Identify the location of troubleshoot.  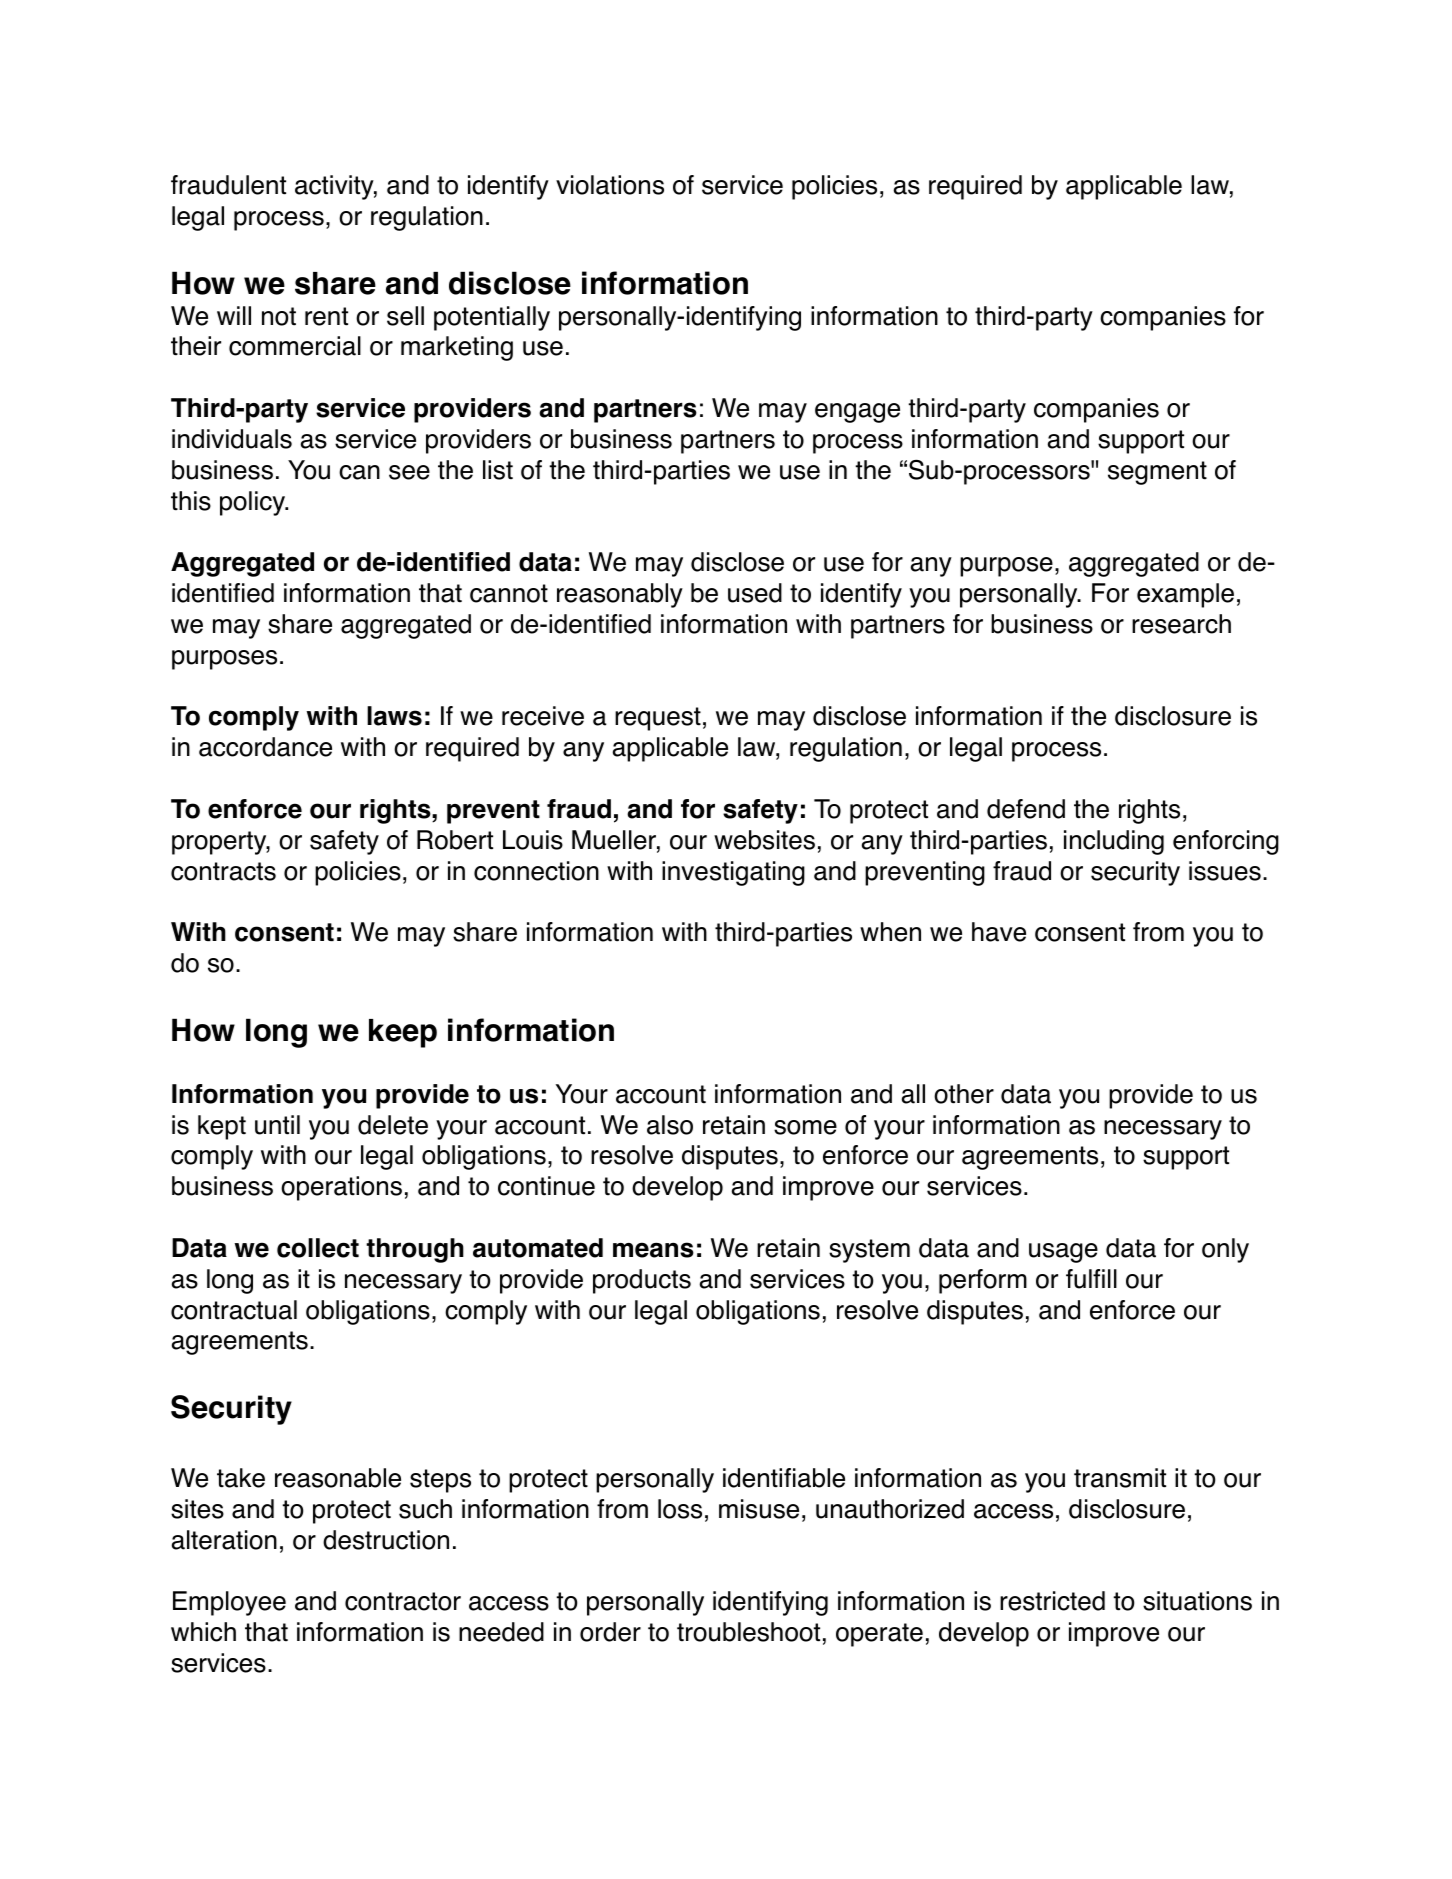
(748, 1632).
